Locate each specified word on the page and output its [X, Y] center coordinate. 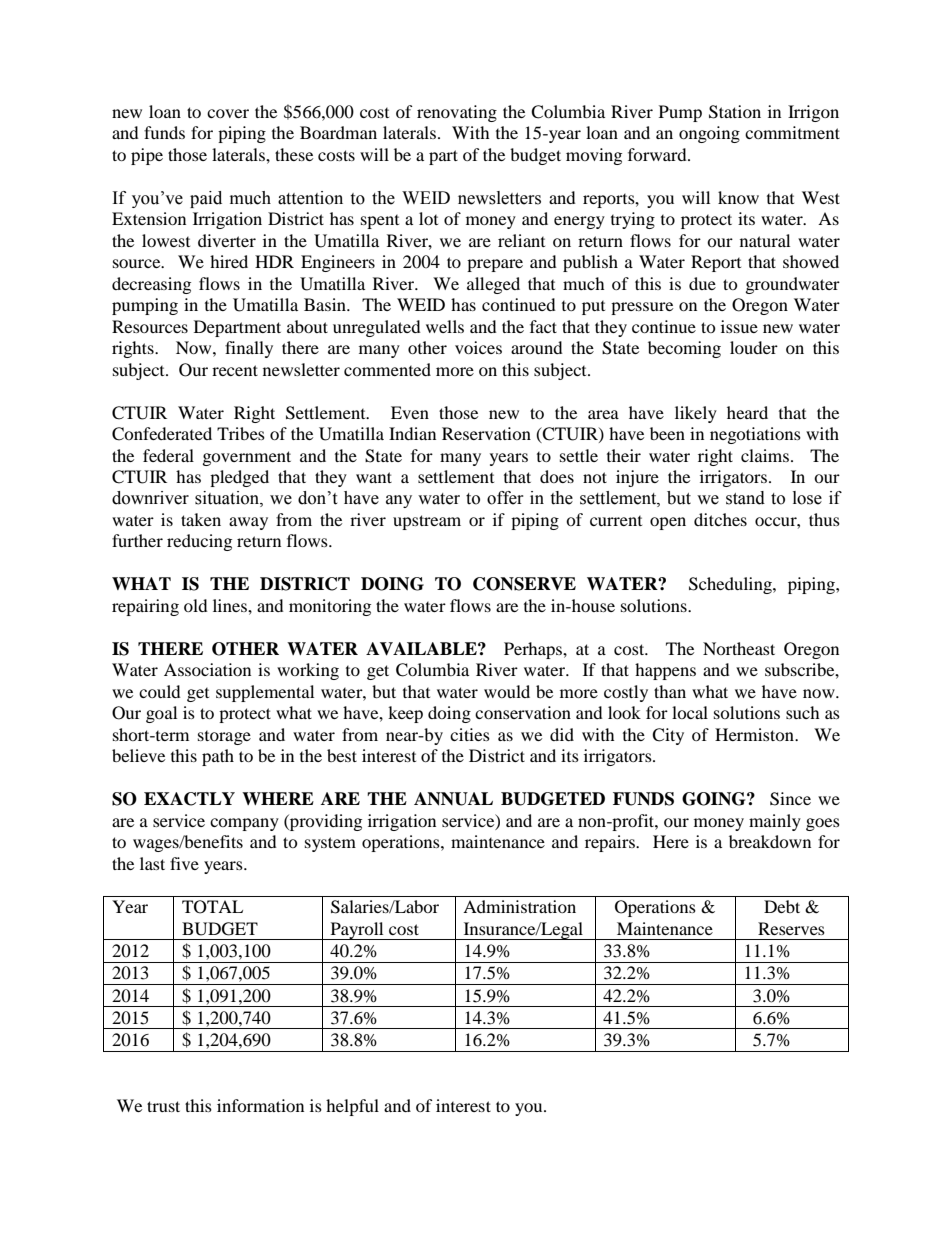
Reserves [791, 928]
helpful [352, 1107]
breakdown [770, 841]
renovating [457, 113]
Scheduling [731, 585]
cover [228, 113]
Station [735, 112]
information [260, 1105]
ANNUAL [453, 799]
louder [754, 347]
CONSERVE [524, 584]
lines [231, 605]
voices [478, 347]
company [244, 824]
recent [235, 370]
